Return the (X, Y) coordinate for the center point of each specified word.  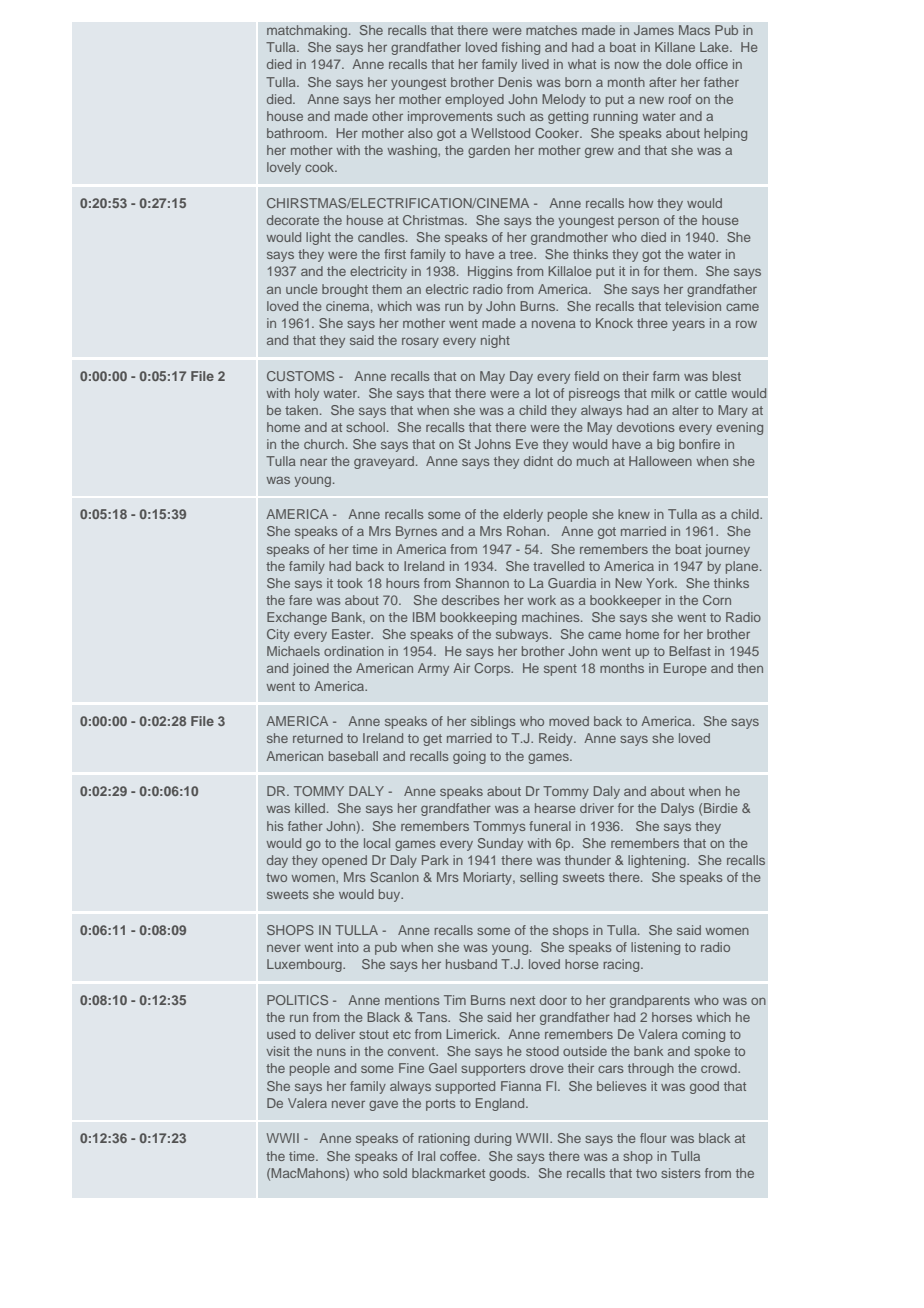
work (541, 600)
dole (678, 64)
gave (383, 1105)
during (492, 1139)
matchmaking (308, 31)
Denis (515, 82)
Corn (717, 600)
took (350, 583)
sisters (680, 1173)
